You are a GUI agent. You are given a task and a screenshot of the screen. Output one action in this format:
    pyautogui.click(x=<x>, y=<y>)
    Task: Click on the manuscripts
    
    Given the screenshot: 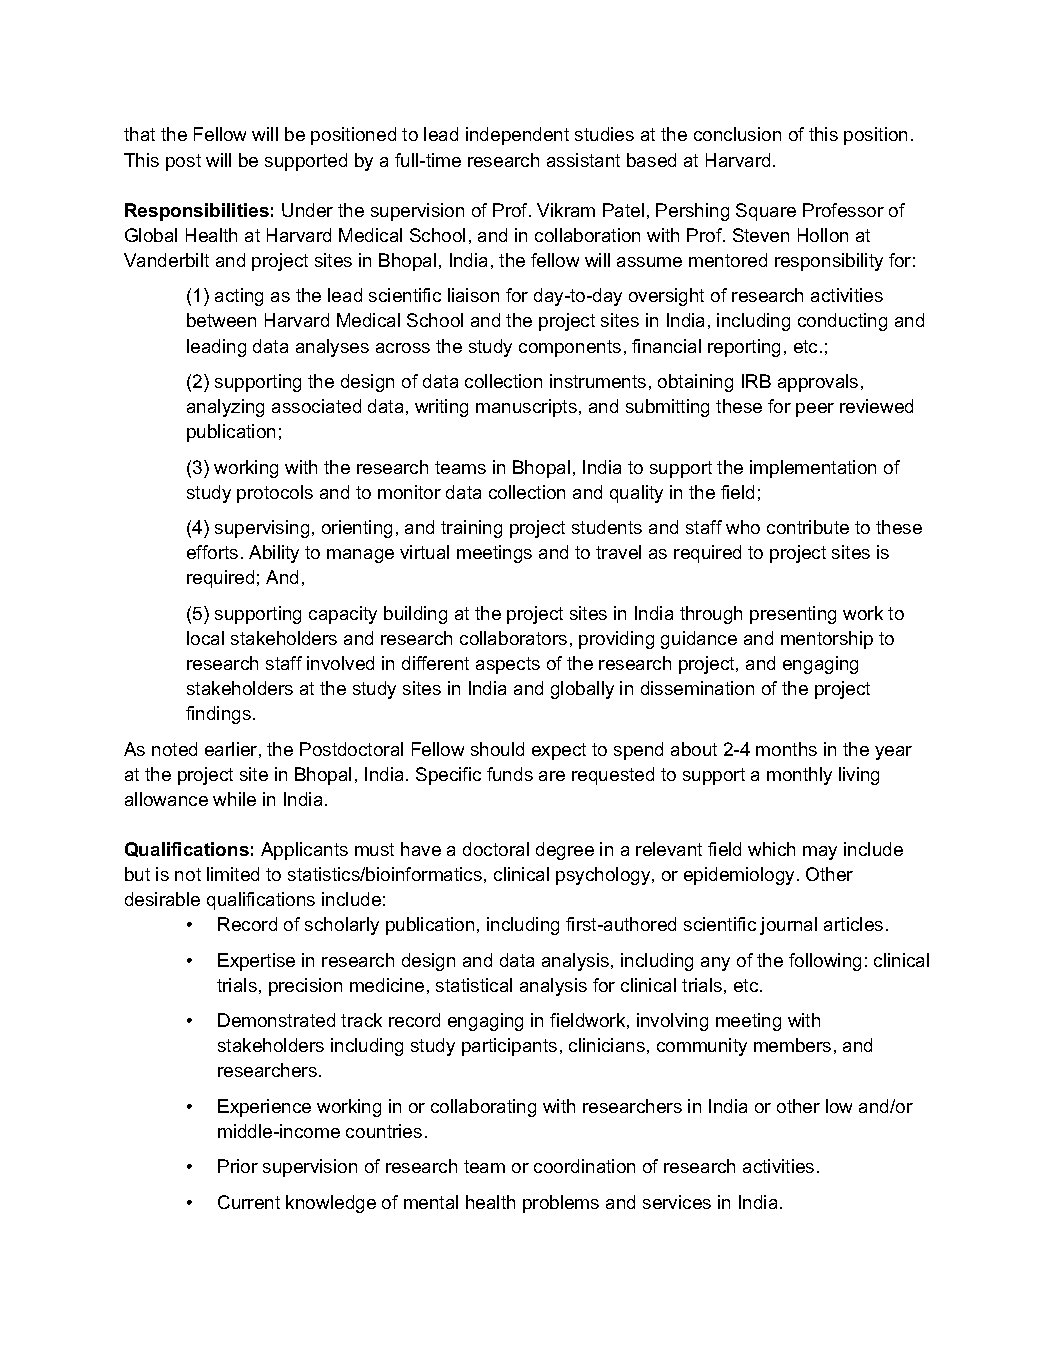 What is the action you would take?
    pyautogui.click(x=526, y=408)
